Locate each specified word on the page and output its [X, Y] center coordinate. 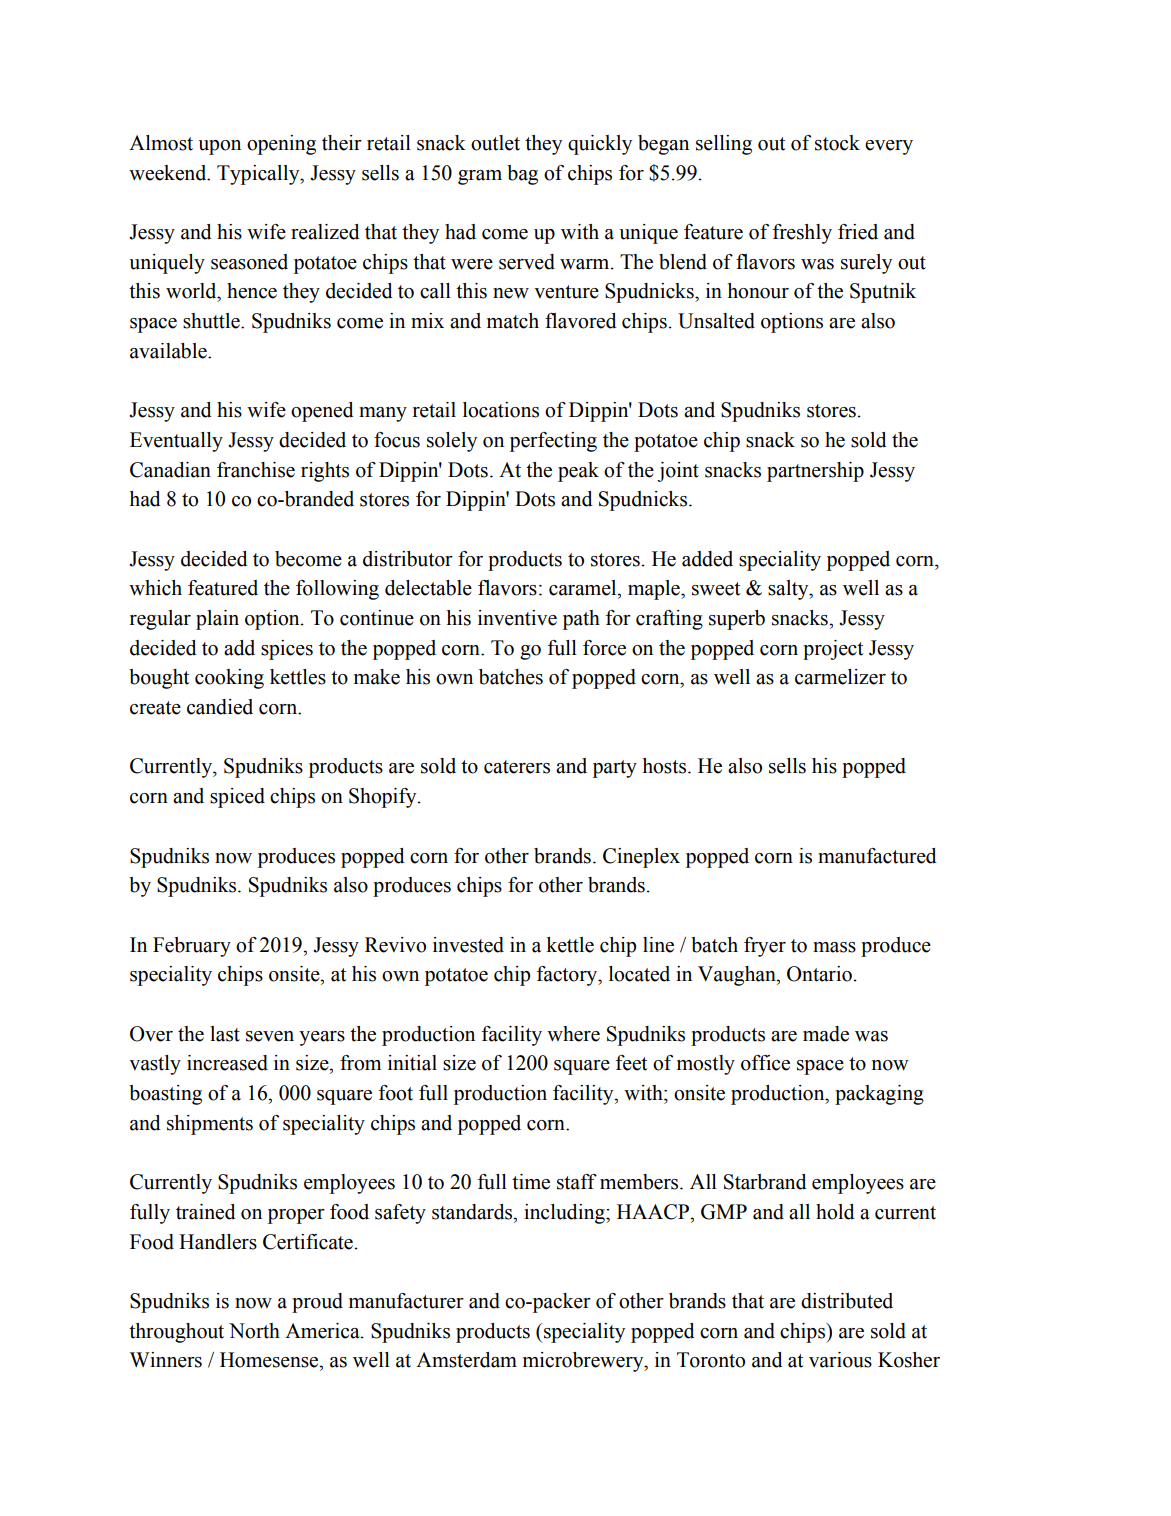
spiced [237, 798]
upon [219, 147]
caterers [517, 767]
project [833, 650]
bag [522, 175]
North [254, 1331]
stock [837, 143]
